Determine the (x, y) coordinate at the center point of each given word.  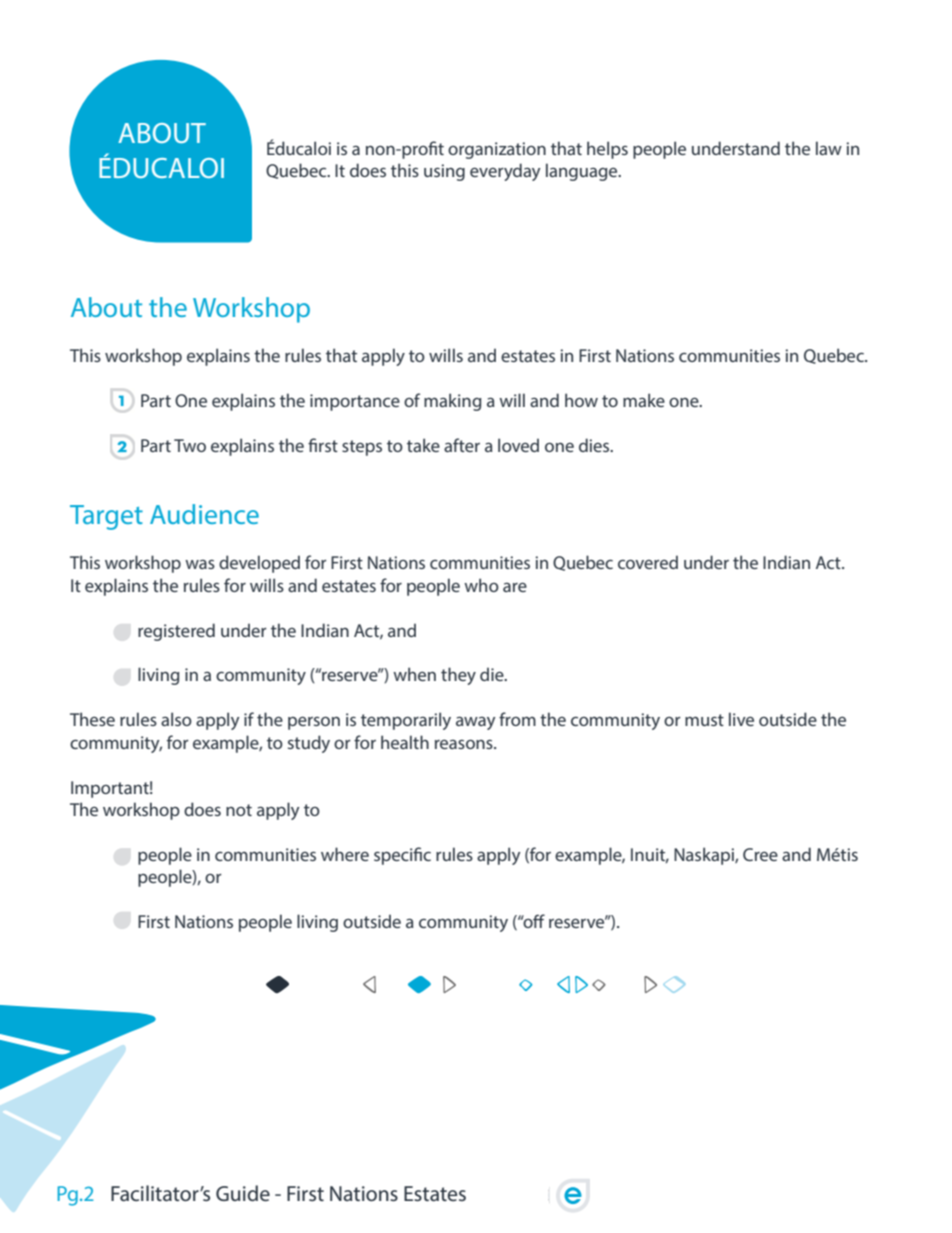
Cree (760, 854)
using (444, 172)
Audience (204, 514)
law (829, 148)
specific (402, 856)
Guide (243, 1193)
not (239, 810)
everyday (505, 172)
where (345, 854)
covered (648, 562)
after (462, 445)
